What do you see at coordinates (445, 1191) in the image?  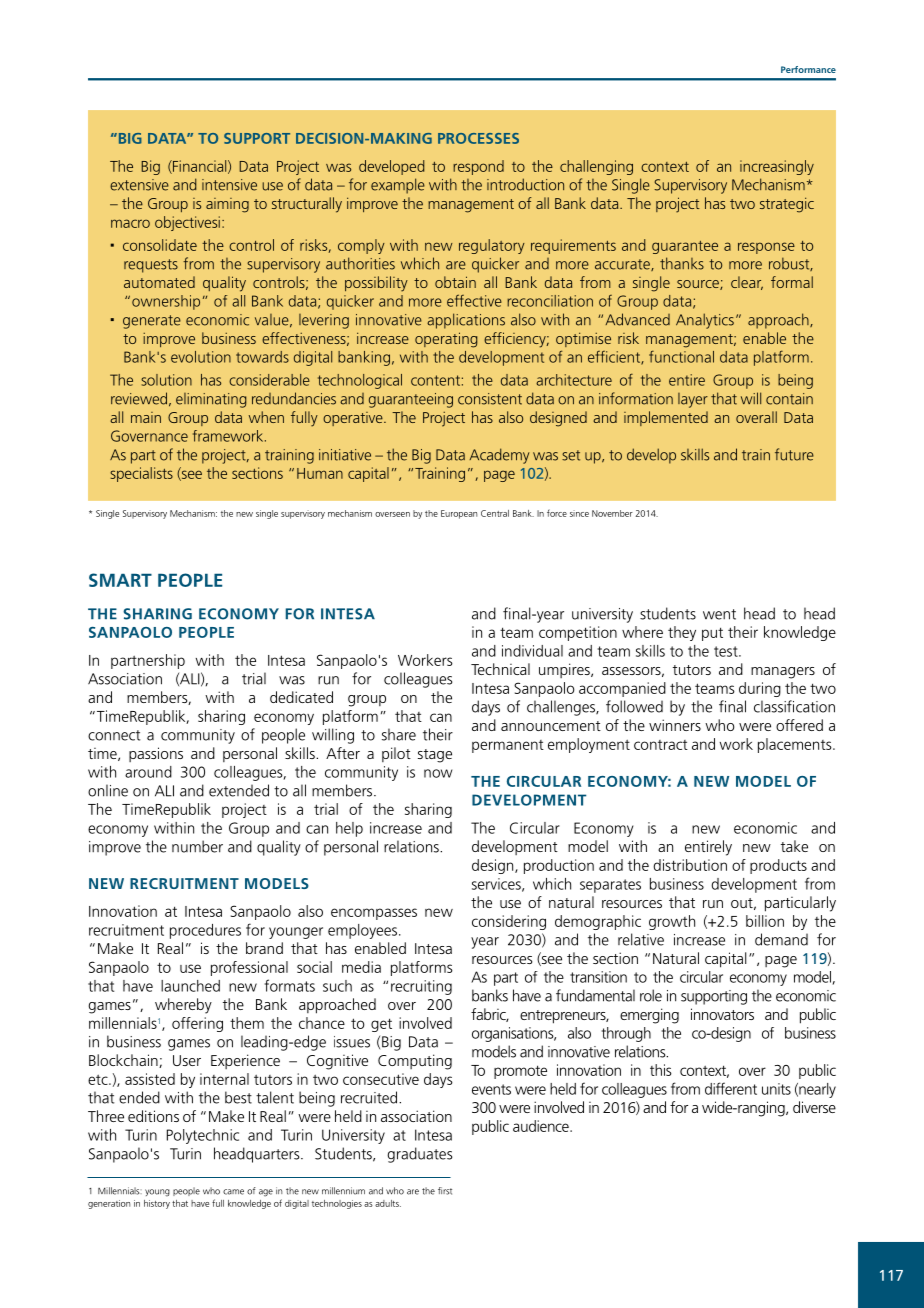 I see `first` at bounding box center [445, 1191].
